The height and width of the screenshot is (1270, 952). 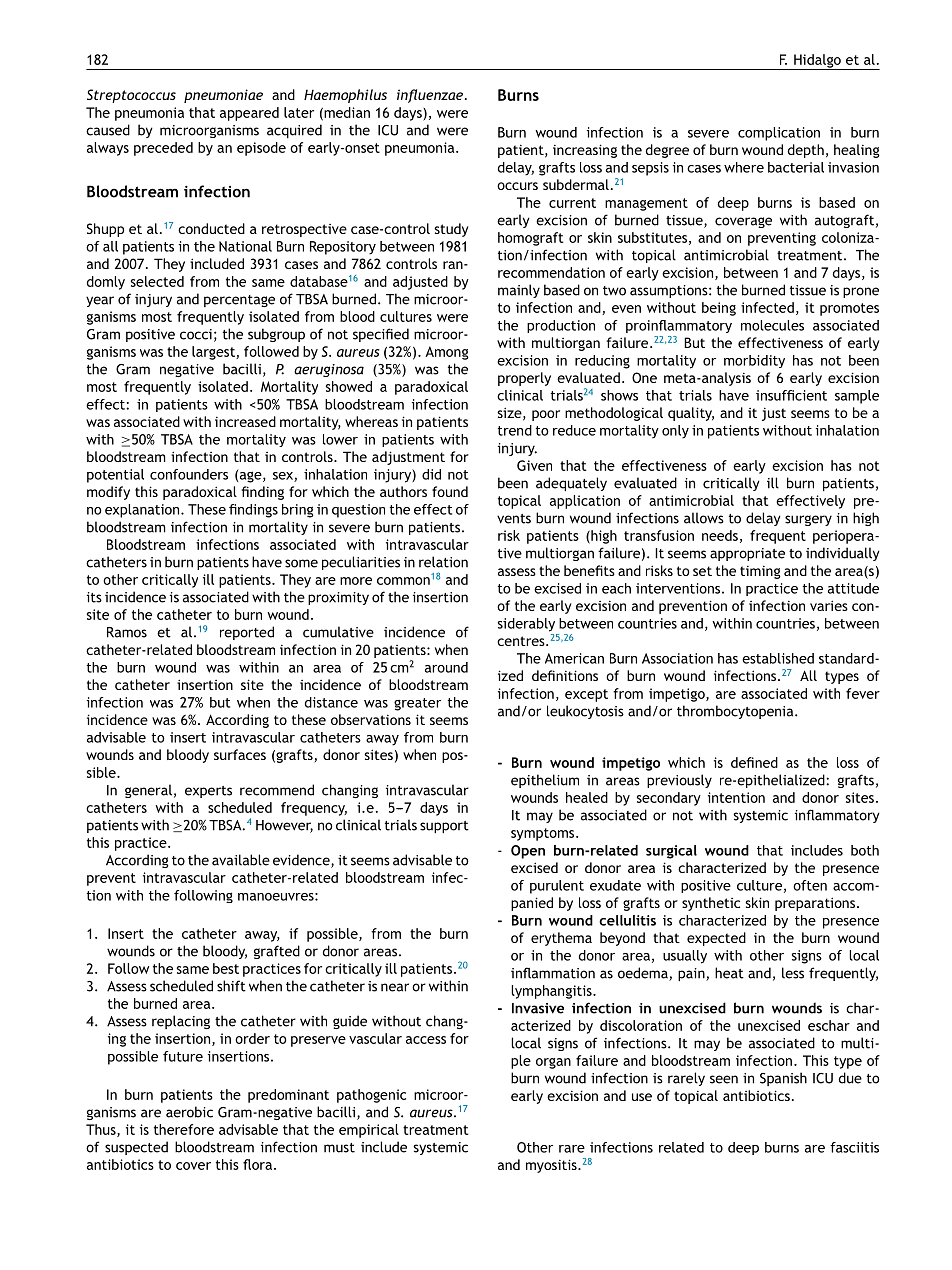 What do you see at coordinates (431, 96) in the screenshot?
I see `influenzae` at bounding box center [431, 96].
